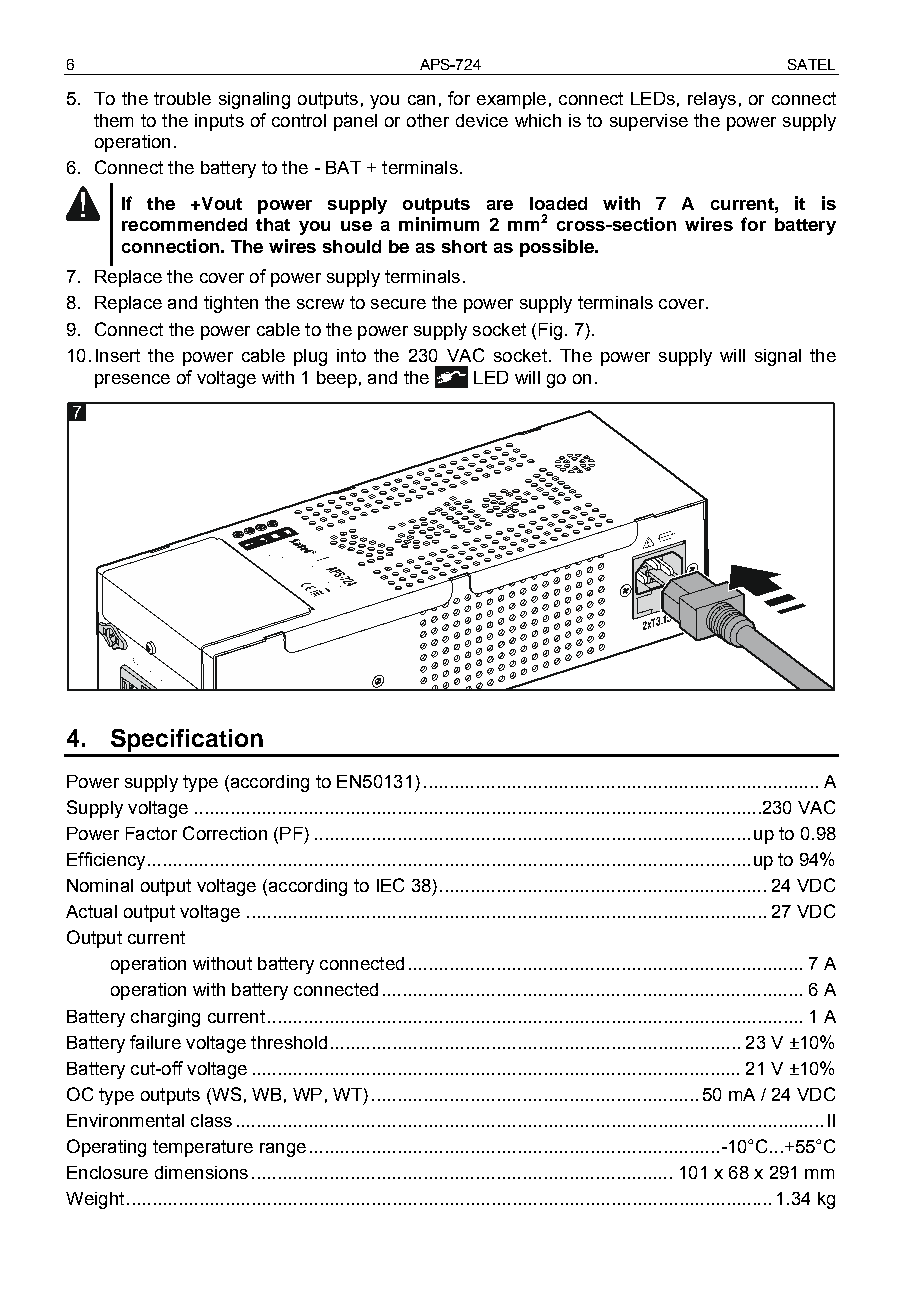 The width and height of the screenshot is (924, 1308). What do you see at coordinates (182, 98) in the screenshot?
I see `trouble` at bounding box center [182, 98].
